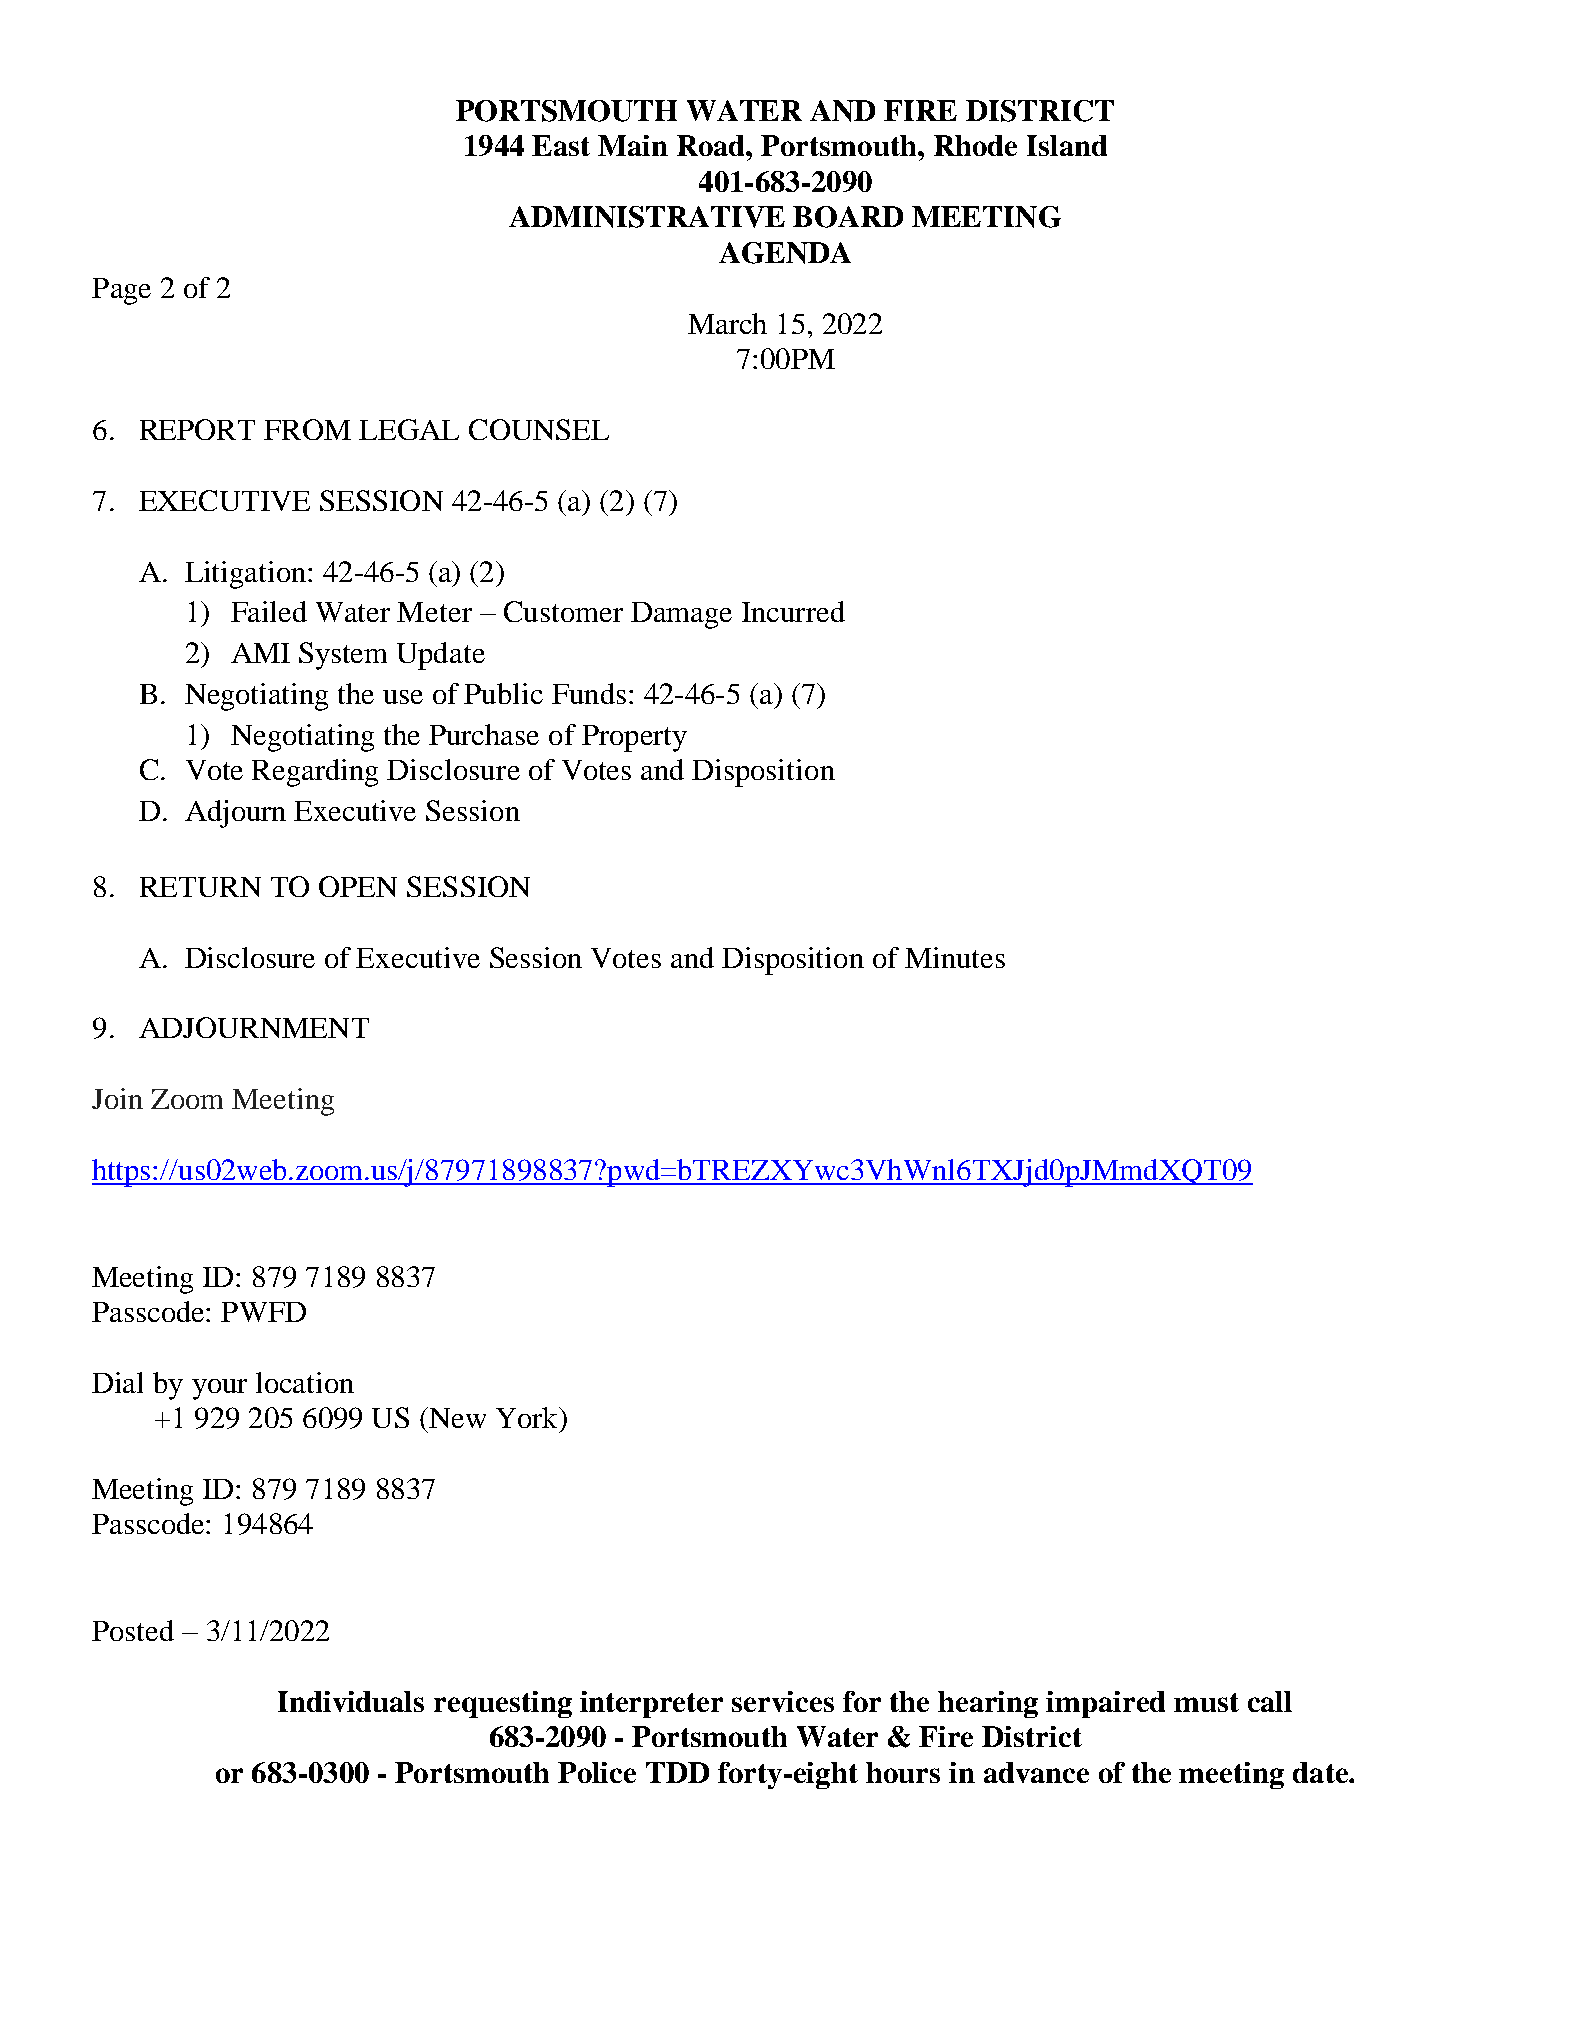  I want to click on interpreter, so click(651, 1704).
